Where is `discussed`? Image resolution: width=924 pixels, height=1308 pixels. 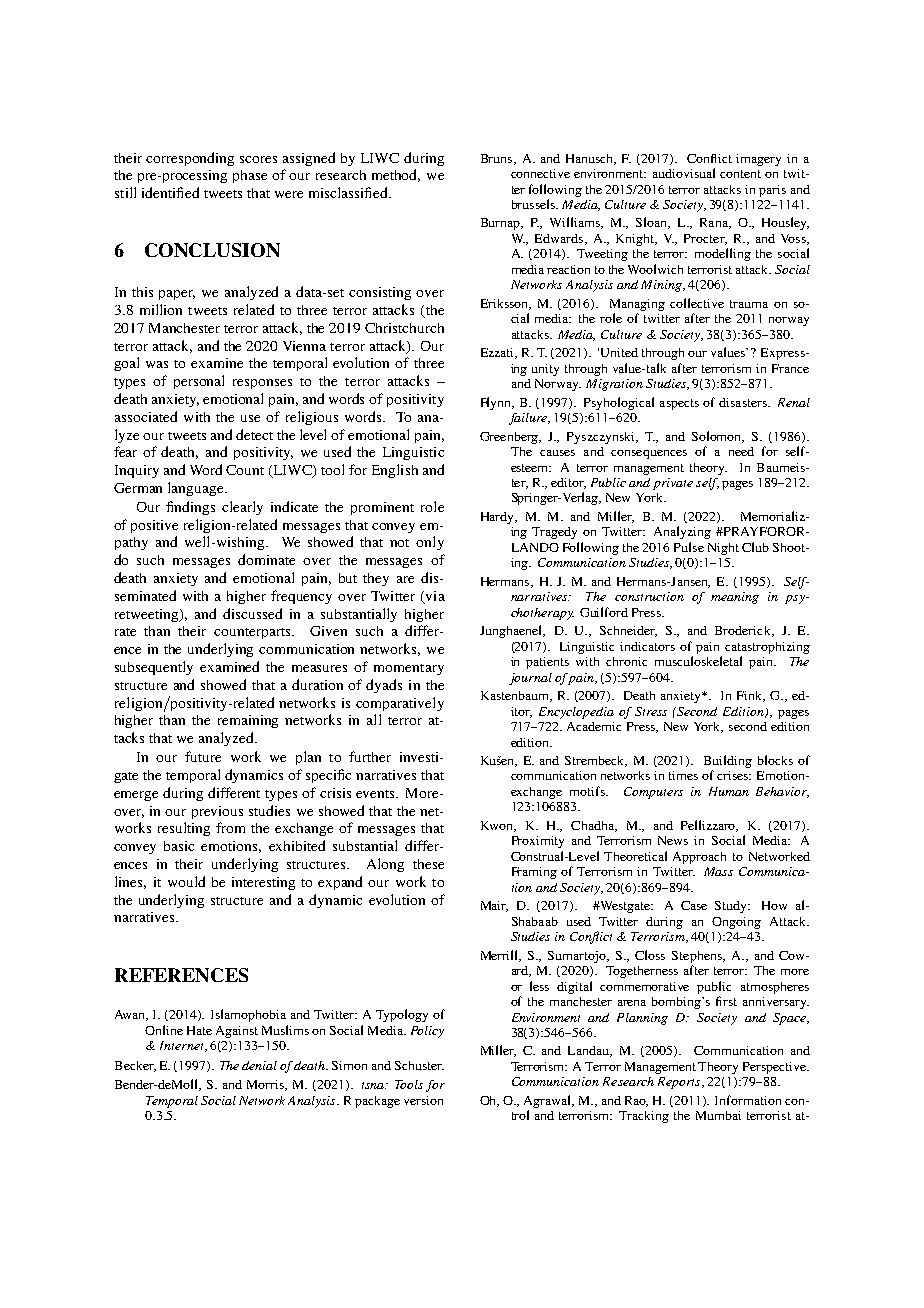
discussed is located at coordinates (252, 613).
